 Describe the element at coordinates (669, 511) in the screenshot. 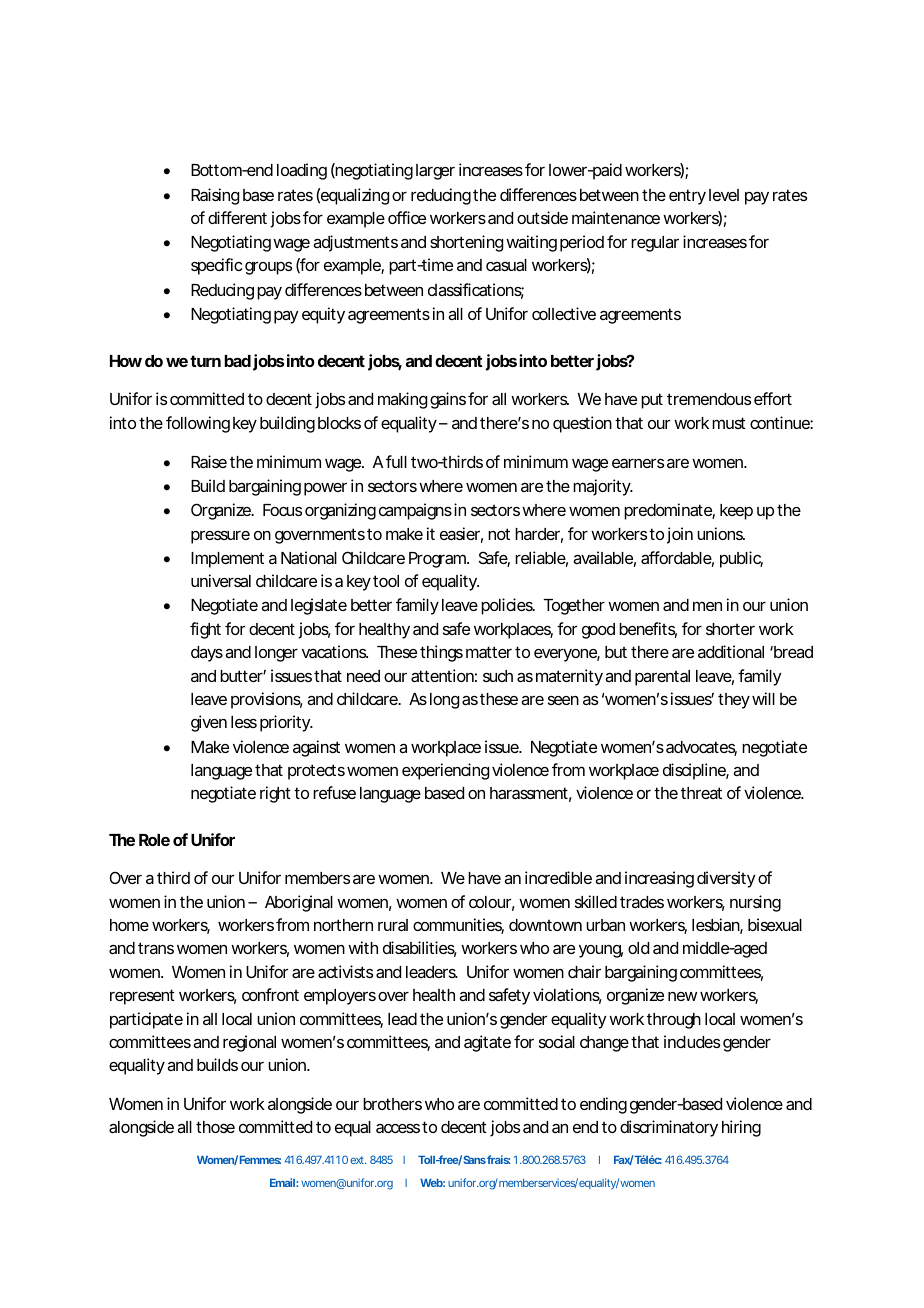

I see `predominate` at that location.
